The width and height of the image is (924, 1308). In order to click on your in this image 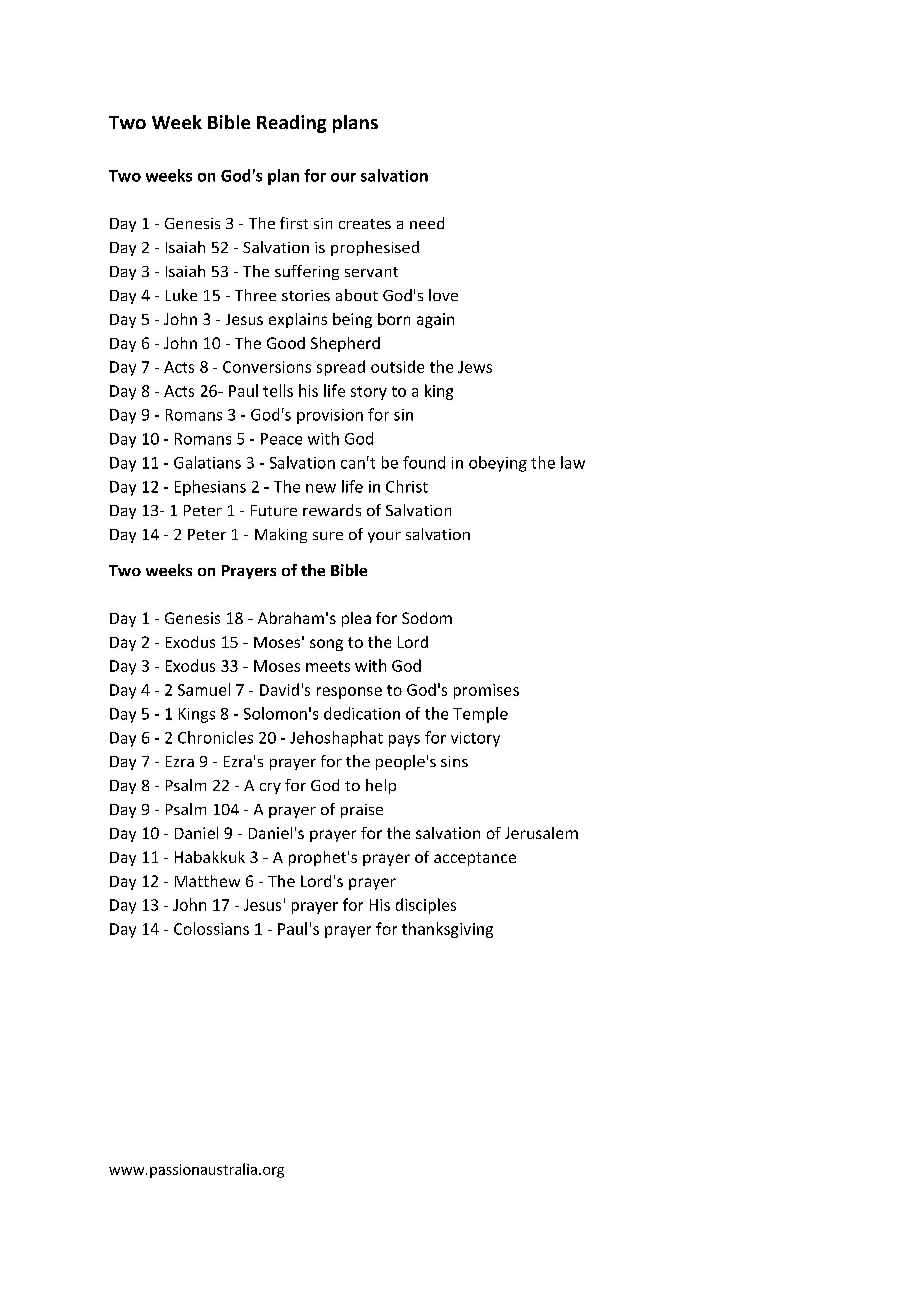, I will do `click(384, 537)`.
